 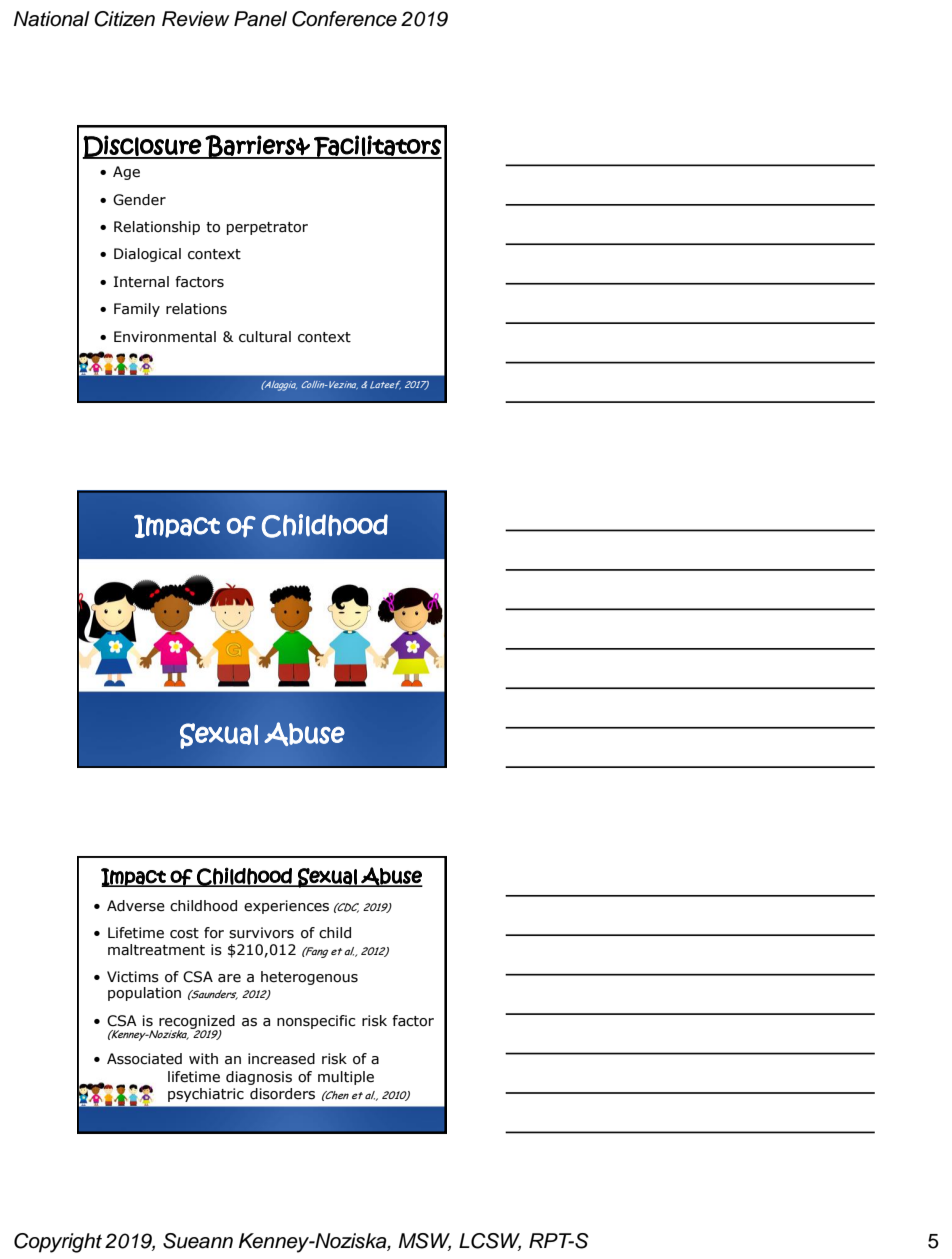 I want to click on Victims, so click(x=133, y=977).
